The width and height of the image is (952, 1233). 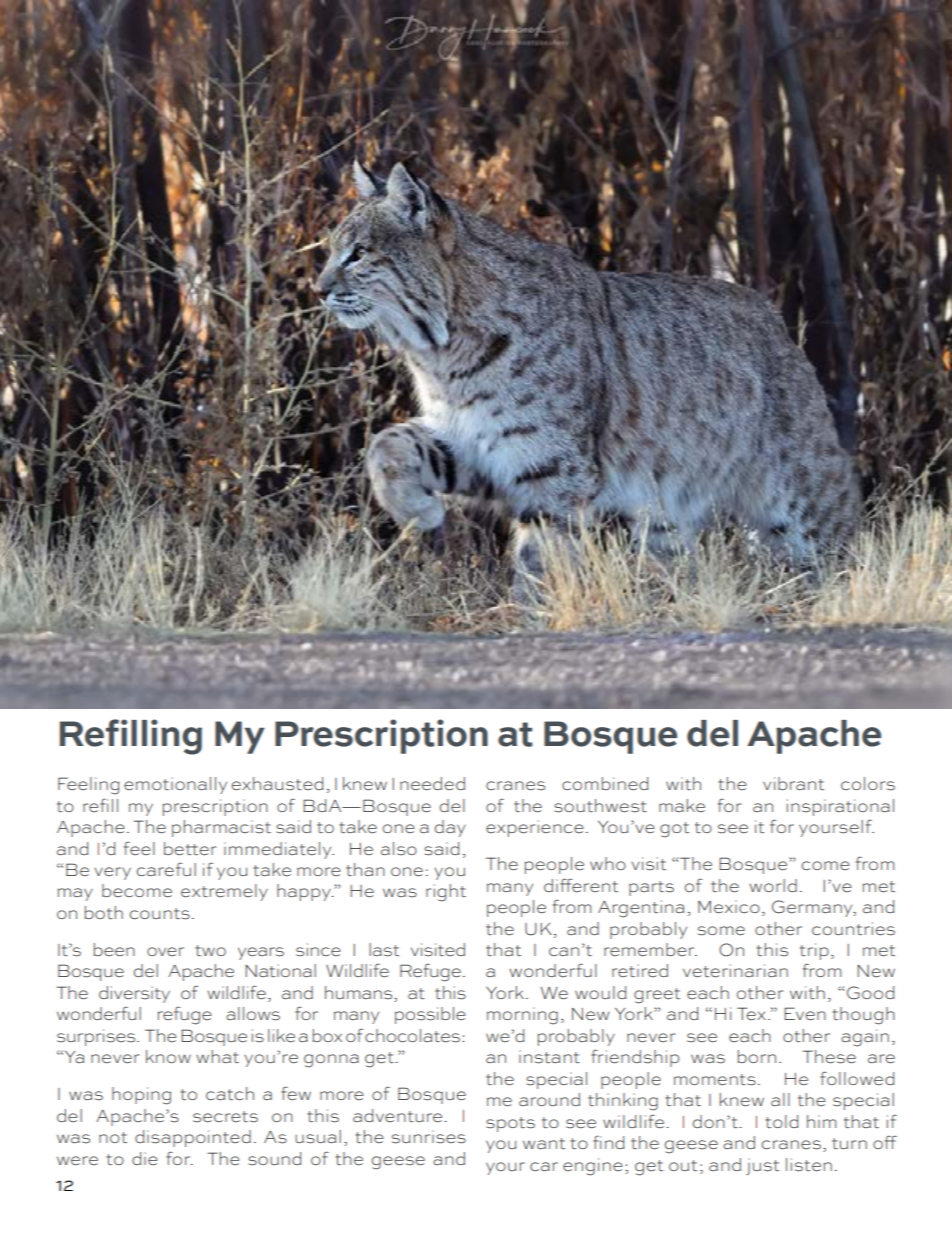 I want to click on want, so click(x=544, y=1144).
